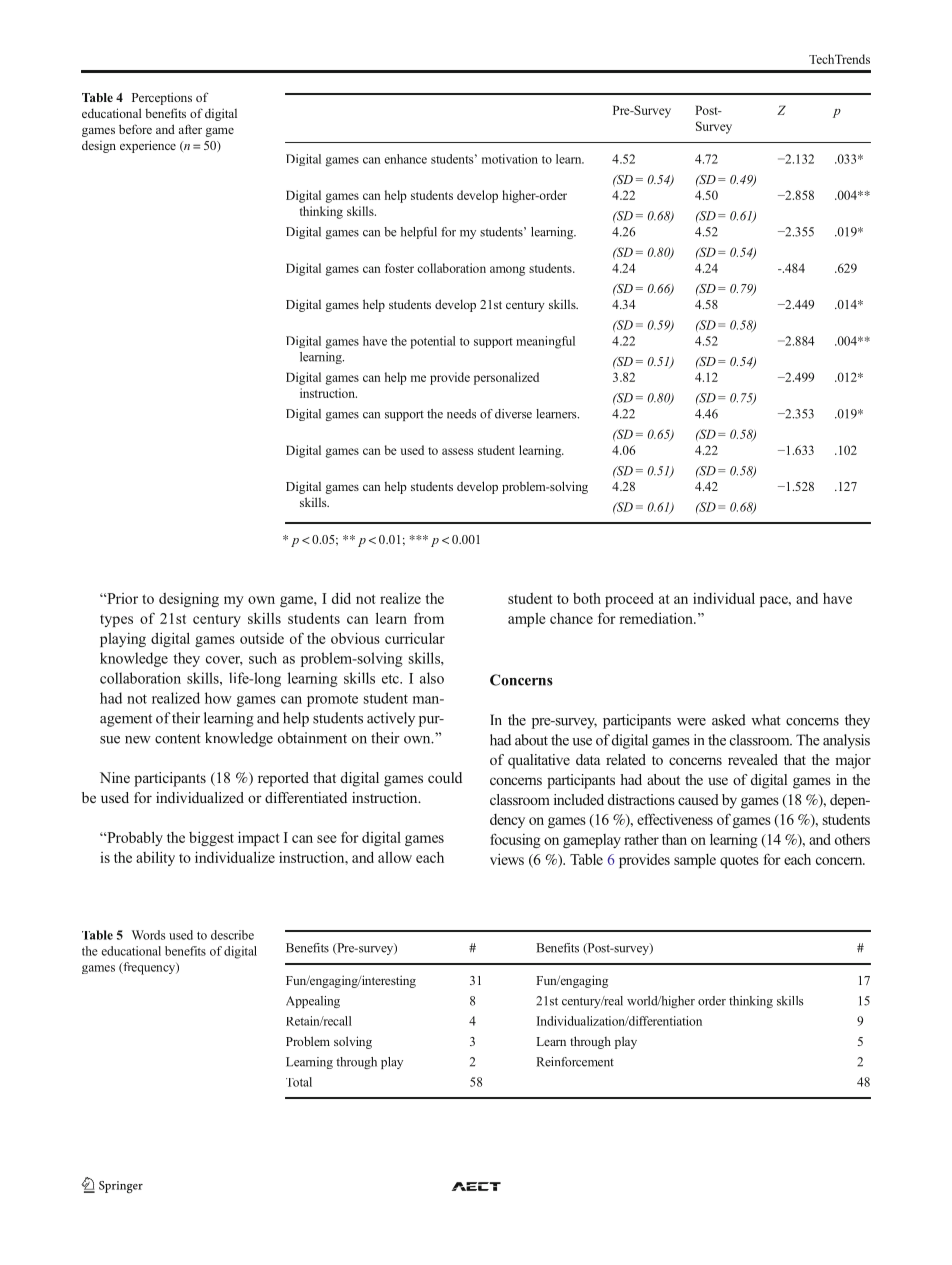 The image size is (952, 1265). I want to click on Total, so click(299, 1082).
